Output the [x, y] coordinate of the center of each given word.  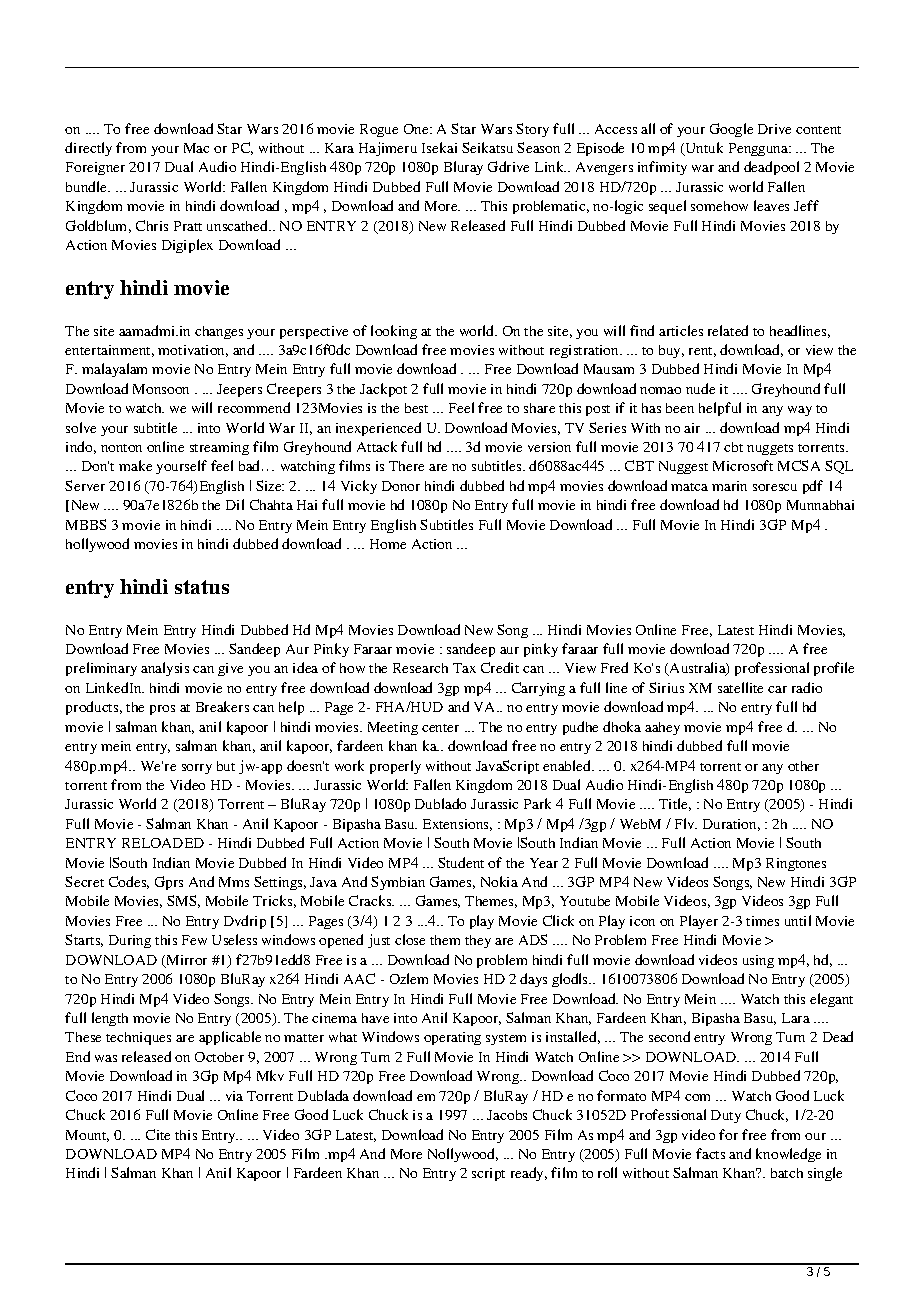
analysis [165, 669]
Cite [158, 1134]
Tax [464, 668]
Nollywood [463, 1155]
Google [731, 130]
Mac [196, 148]
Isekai [439, 147]
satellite [740, 687]
